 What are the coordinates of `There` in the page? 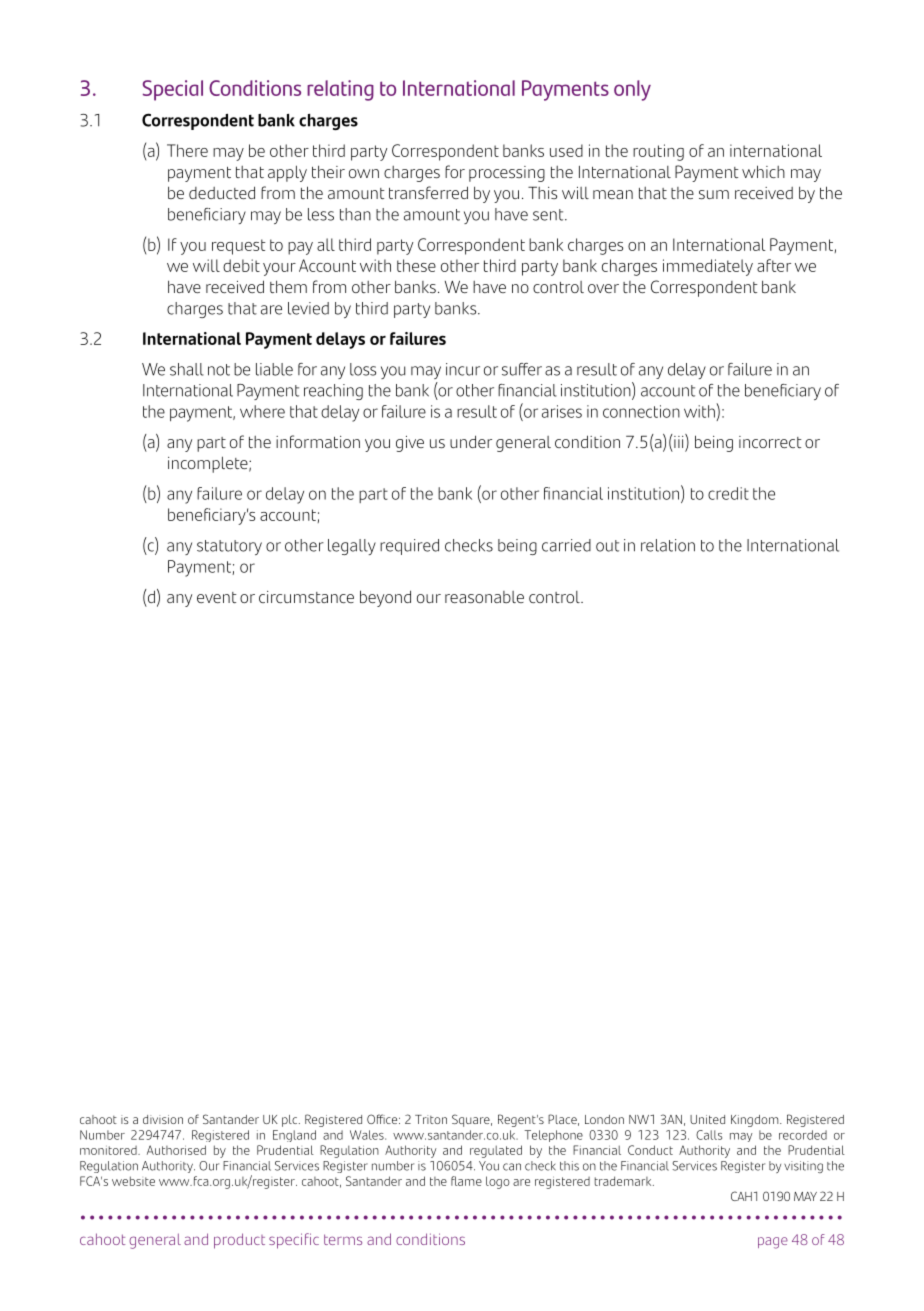 It's located at (187, 150).
